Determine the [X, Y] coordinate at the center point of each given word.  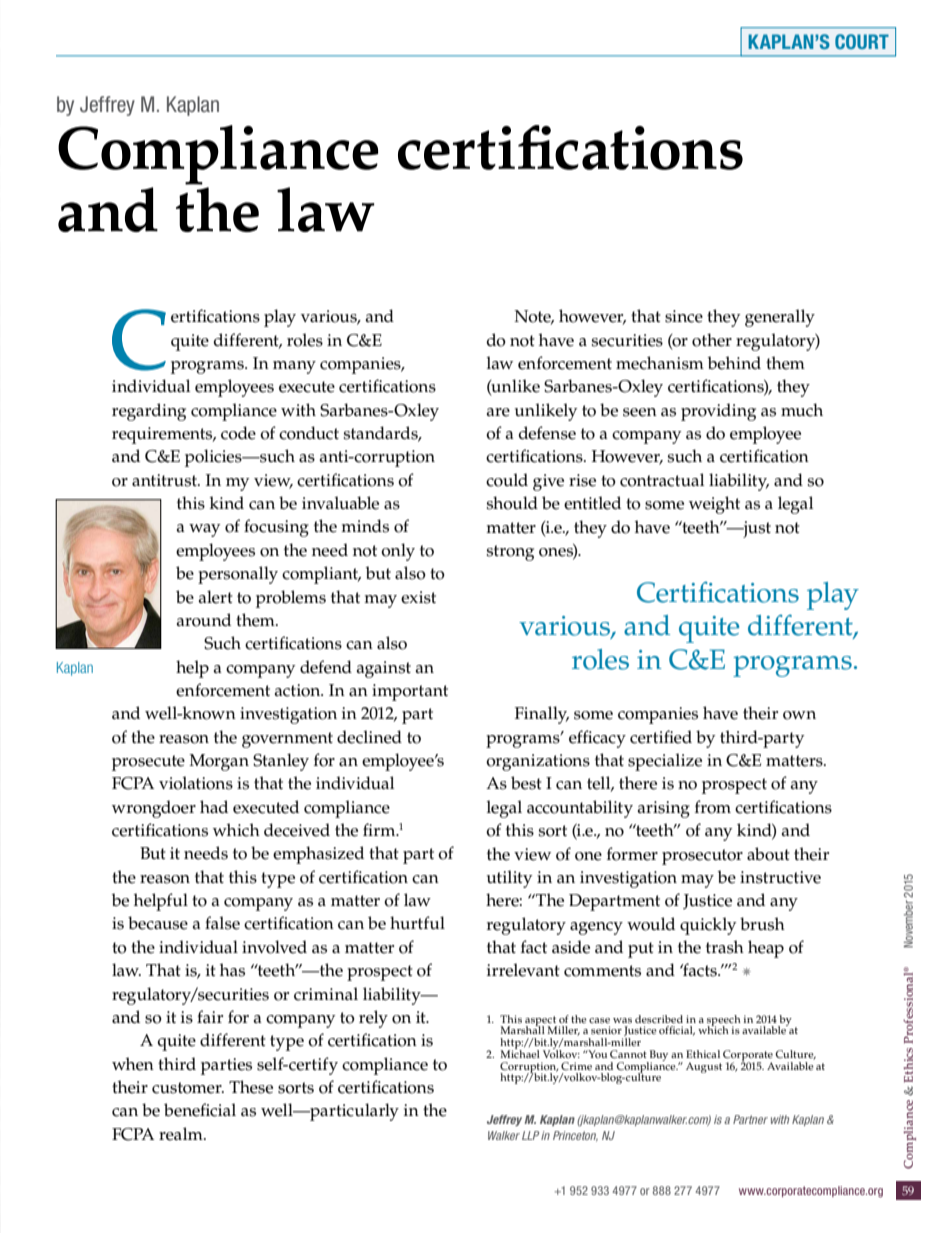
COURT [862, 41]
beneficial [200, 1110]
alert [216, 597]
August [704, 1067]
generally [780, 318]
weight [714, 505]
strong [510, 553]
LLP [530, 1135]
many [294, 367]
